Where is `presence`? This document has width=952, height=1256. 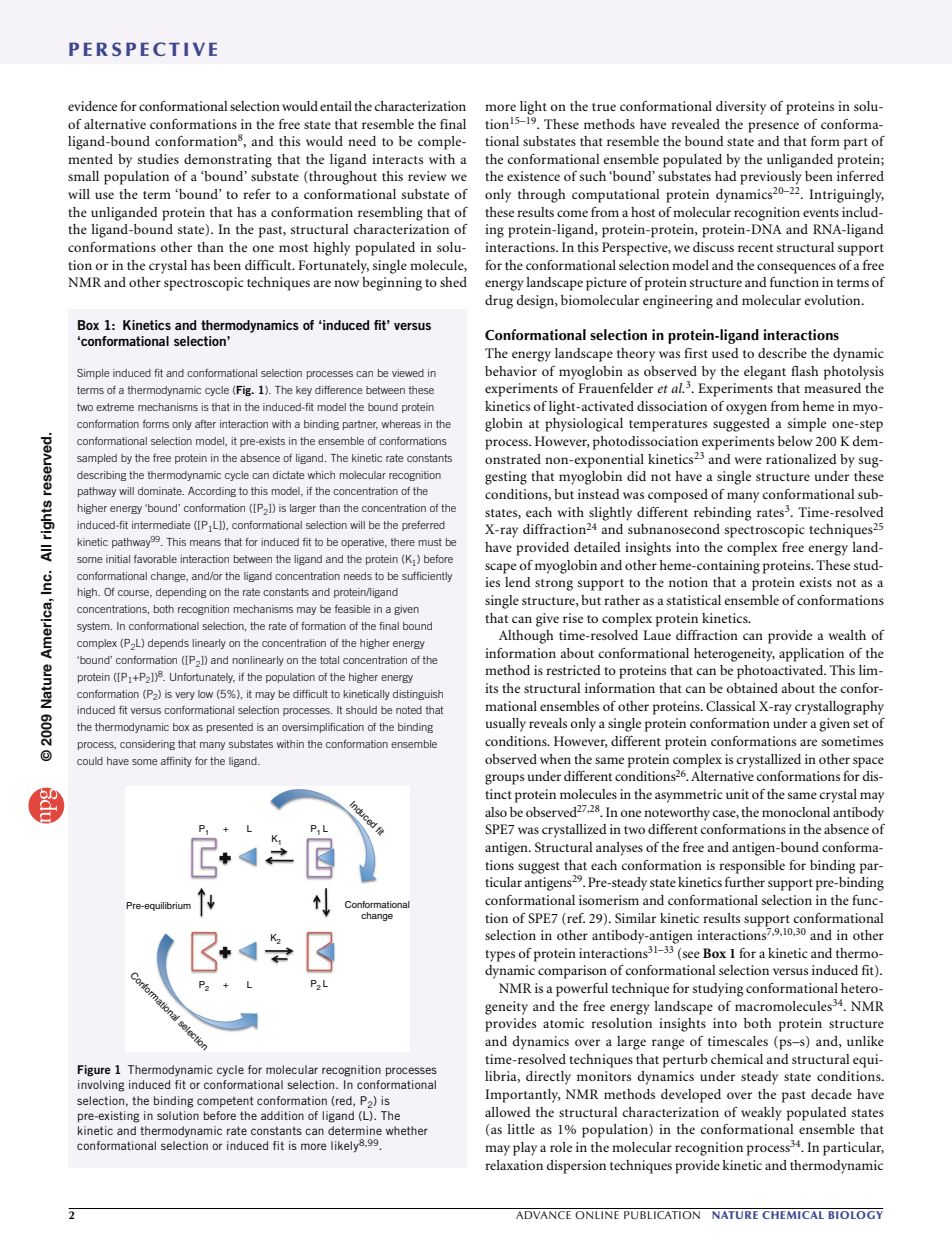
presence is located at coordinates (773, 127).
